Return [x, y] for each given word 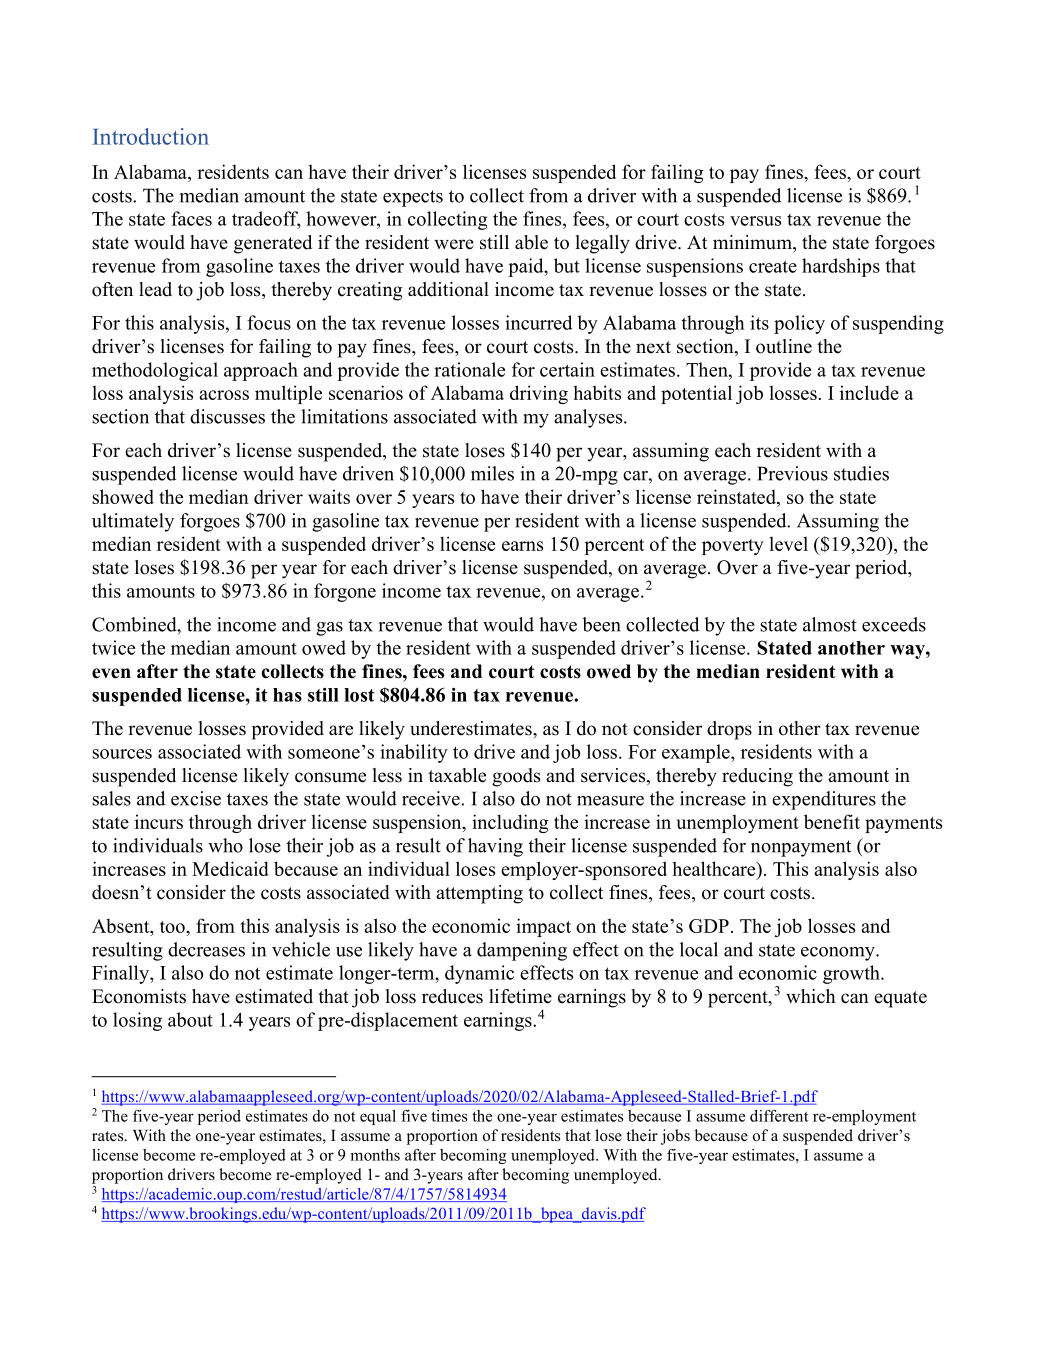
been [601, 624]
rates [109, 1136]
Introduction [151, 136]
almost [830, 624]
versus [755, 221]
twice [113, 647]
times [449, 1116]
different [779, 1116]
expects [413, 198]
